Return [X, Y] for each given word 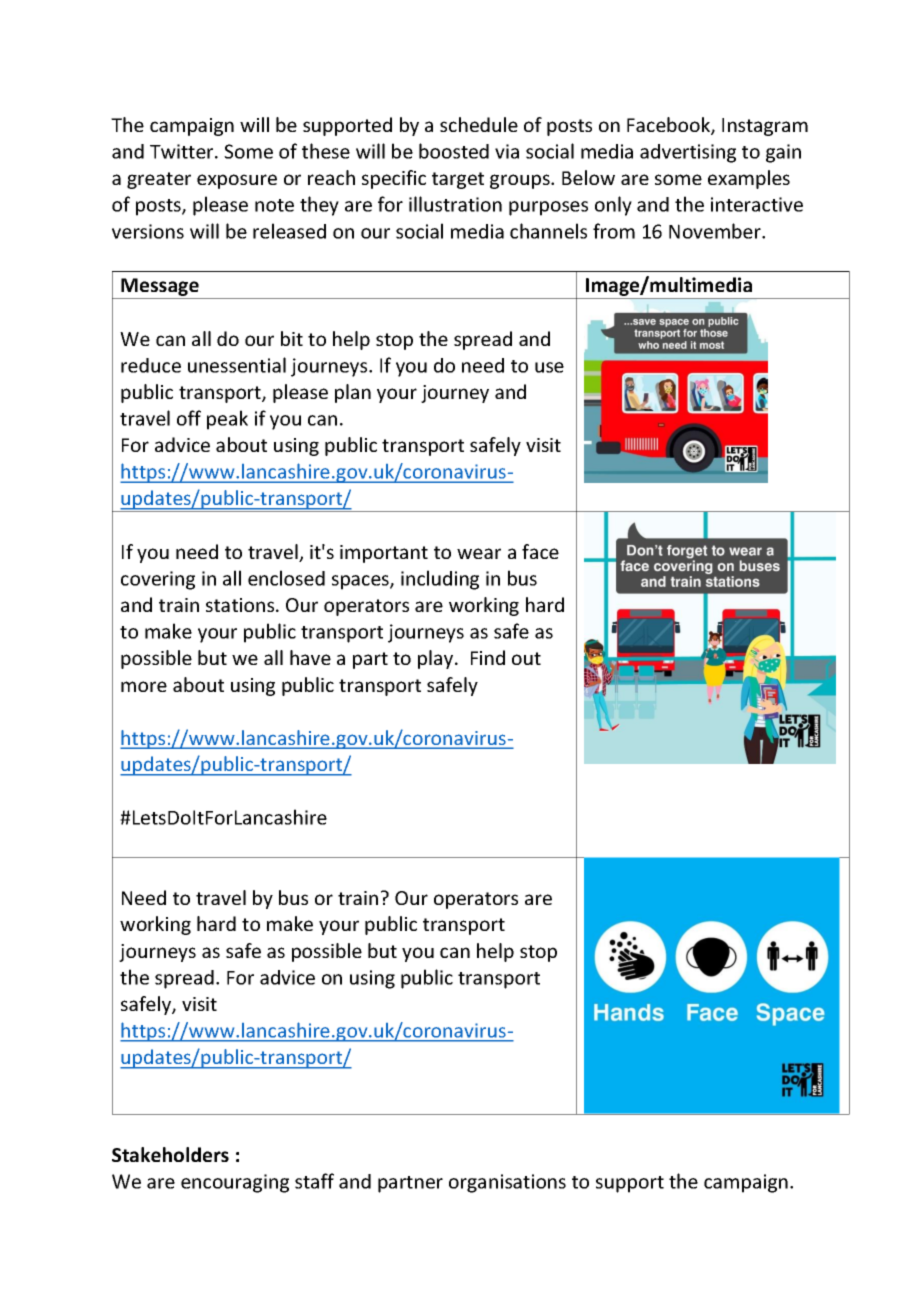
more [144, 686]
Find [488, 657]
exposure [237, 181]
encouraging [235, 1183]
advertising [688, 153]
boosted [454, 151]
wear [479, 553]
